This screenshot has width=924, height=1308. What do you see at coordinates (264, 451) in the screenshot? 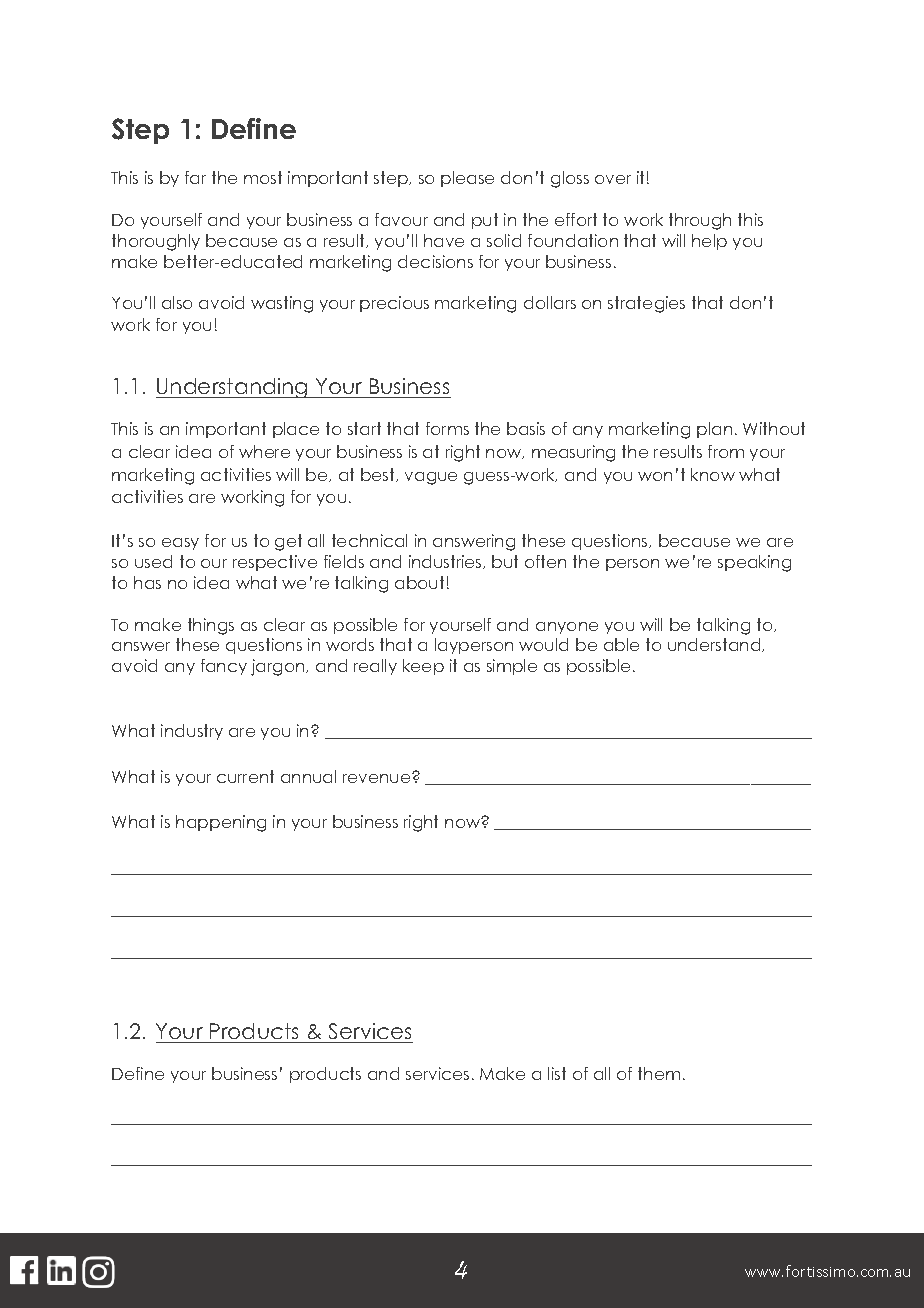
I see `where` at bounding box center [264, 451].
